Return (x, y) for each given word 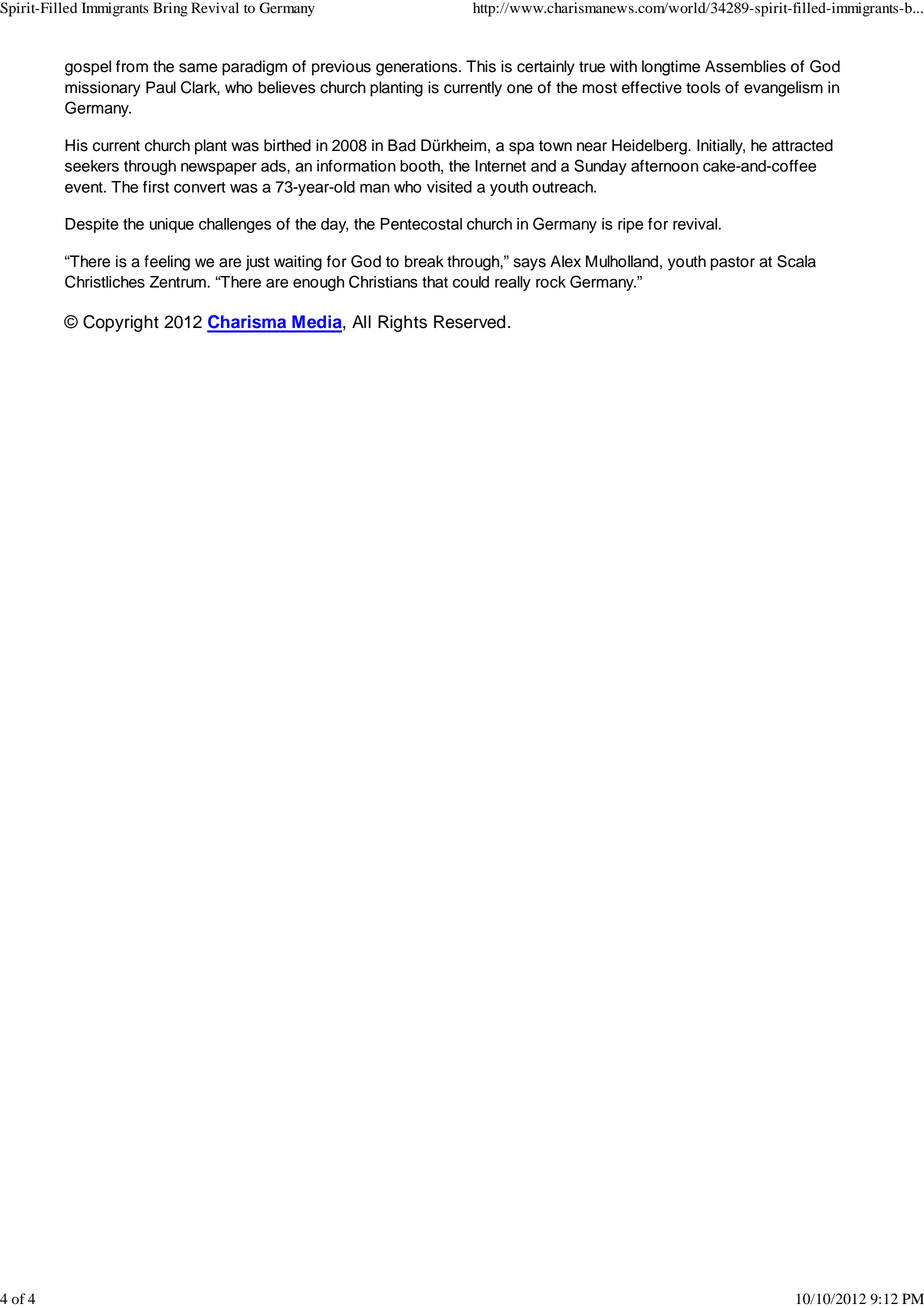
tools (703, 87)
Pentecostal (421, 224)
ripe (630, 225)
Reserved (469, 322)
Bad (402, 145)
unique (172, 225)
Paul (161, 87)
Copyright (121, 323)
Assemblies (745, 66)
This (481, 66)
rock (551, 282)
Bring (170, 9)
